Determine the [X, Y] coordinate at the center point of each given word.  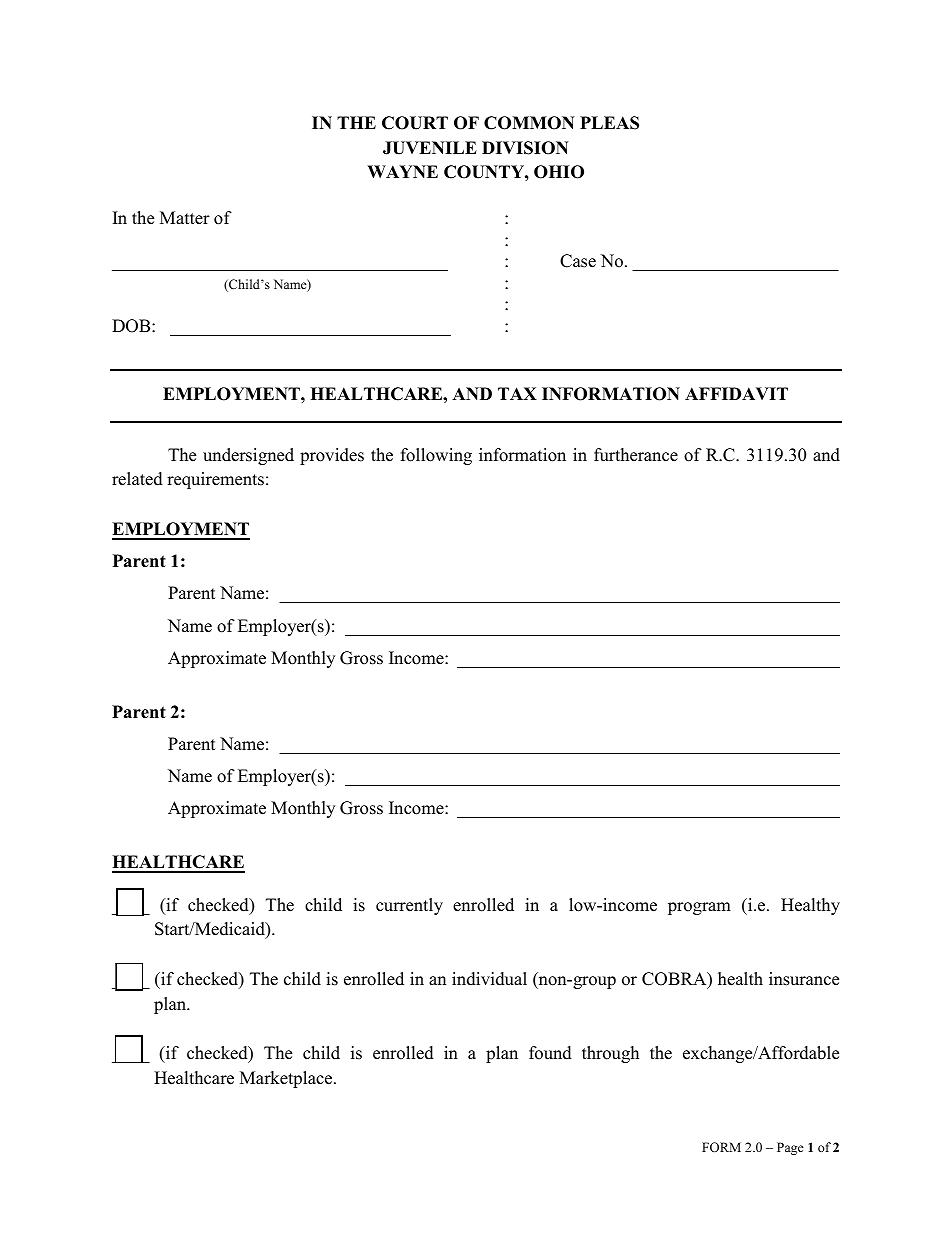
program [699, 908]
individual [489, 979]
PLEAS [609, 123]
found [550, 1053]
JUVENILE [430, 148]
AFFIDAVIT [736, 393]
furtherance [636, 455]
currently [409, 906]
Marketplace [287, 1079]
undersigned [248, 456]
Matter [185, 218]
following [436, 456]
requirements [215, 480]
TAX [517, 393]
